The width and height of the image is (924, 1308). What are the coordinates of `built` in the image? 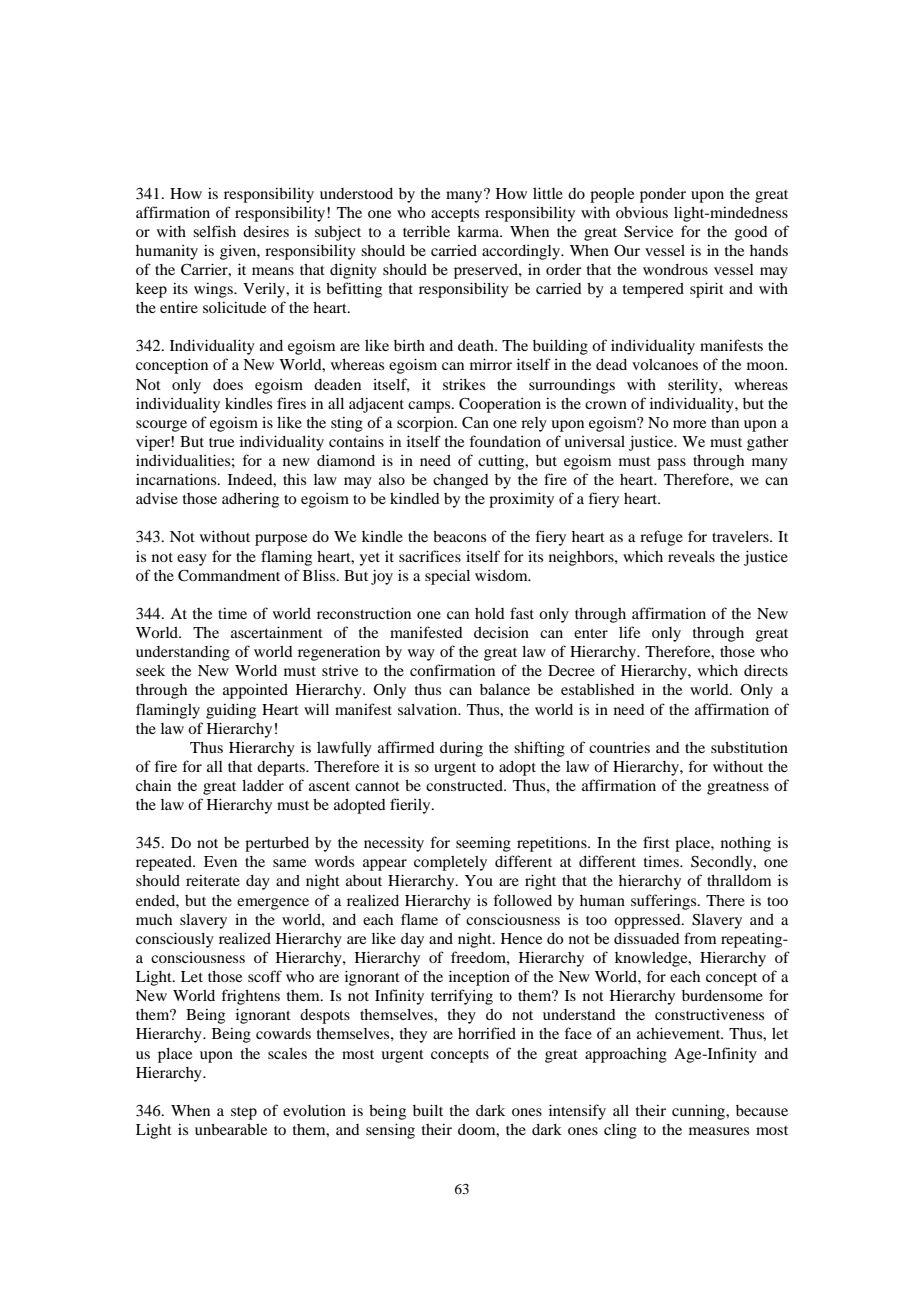 It's located at (428, 1110).
